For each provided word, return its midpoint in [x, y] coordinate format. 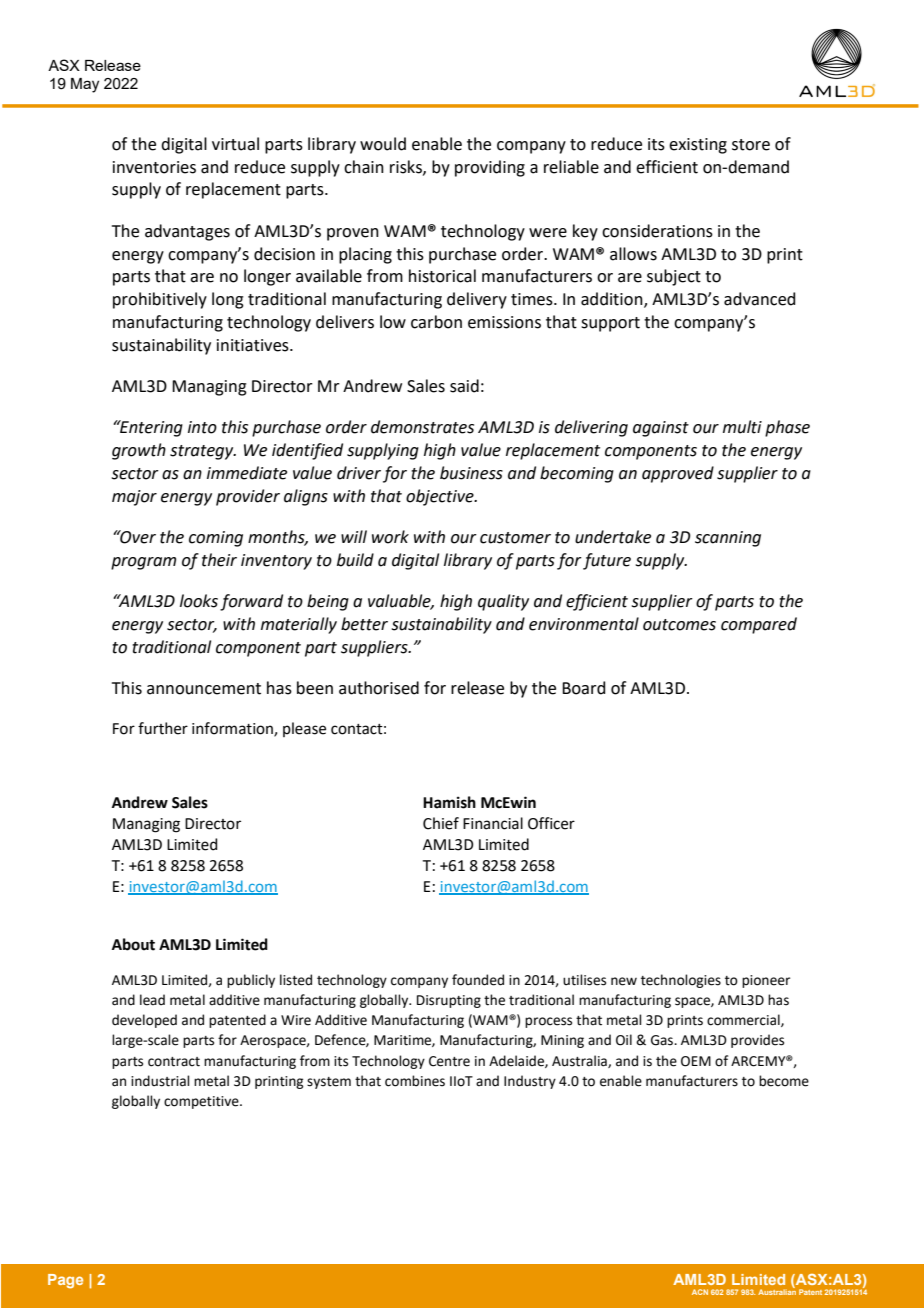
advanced [760, 299]
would [383, 144]
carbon [436, 322]
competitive [202, 1102]
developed [144, 1021]
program [143, 563]
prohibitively [160, 300]
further [163, 728]
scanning [728, 539]
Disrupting [449, 1001]
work [390, 537]
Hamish [449, 802]
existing [698, 146]
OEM [696, 1061]
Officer [551, 823]
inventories [154, 167]
